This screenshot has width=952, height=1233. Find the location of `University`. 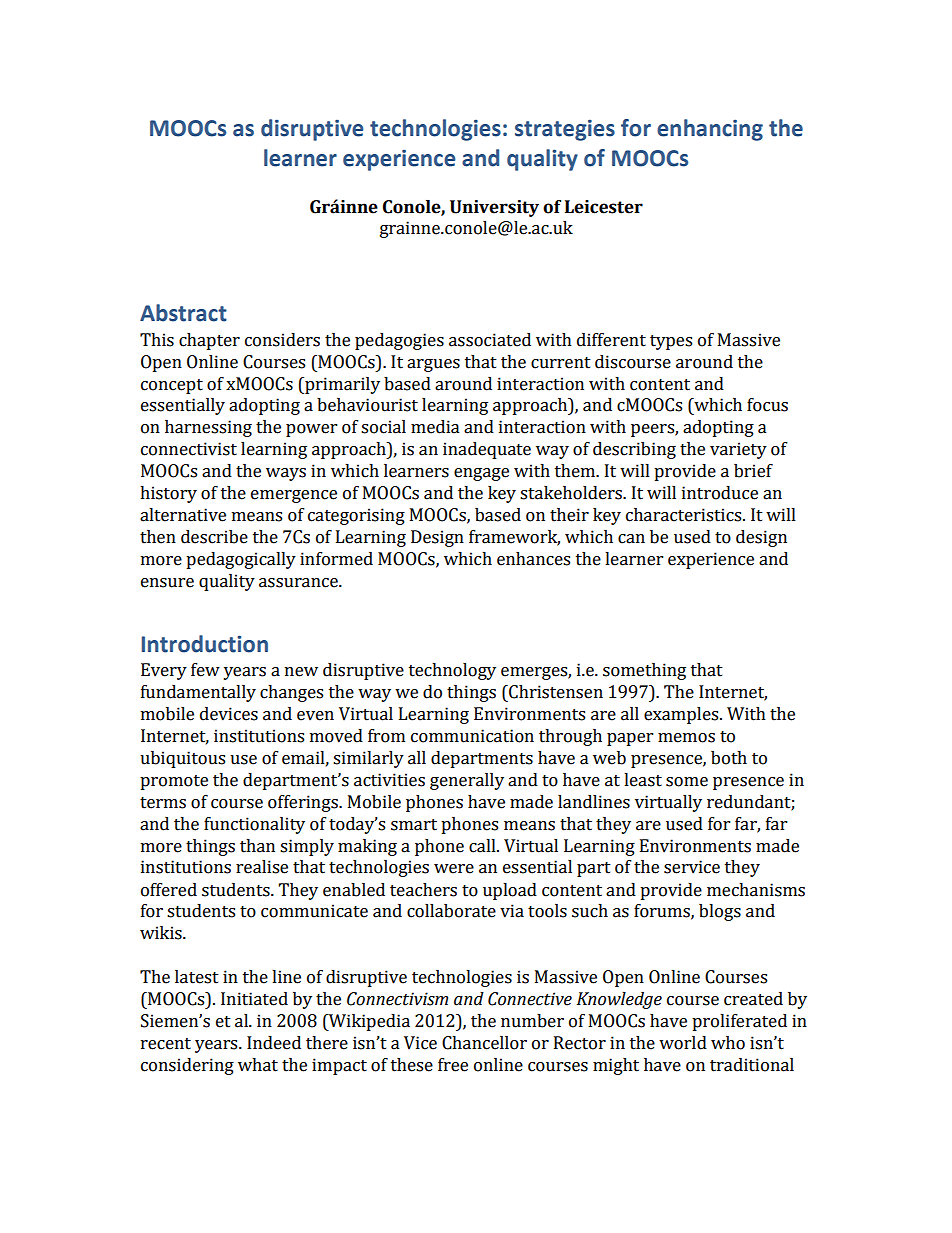

University is located at coordinates (494, 208).
